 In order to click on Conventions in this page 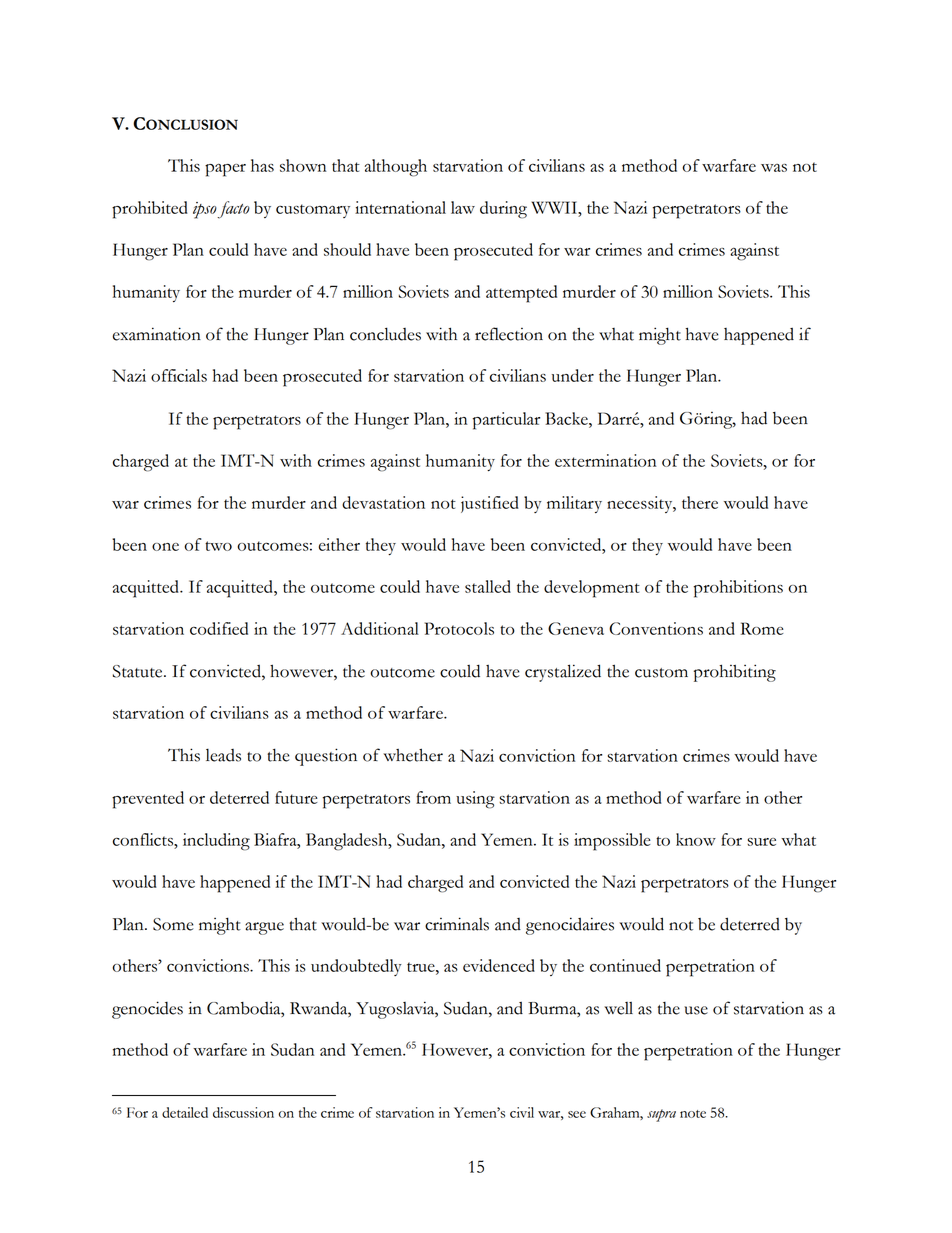, I will do `click(656, 628)`.
